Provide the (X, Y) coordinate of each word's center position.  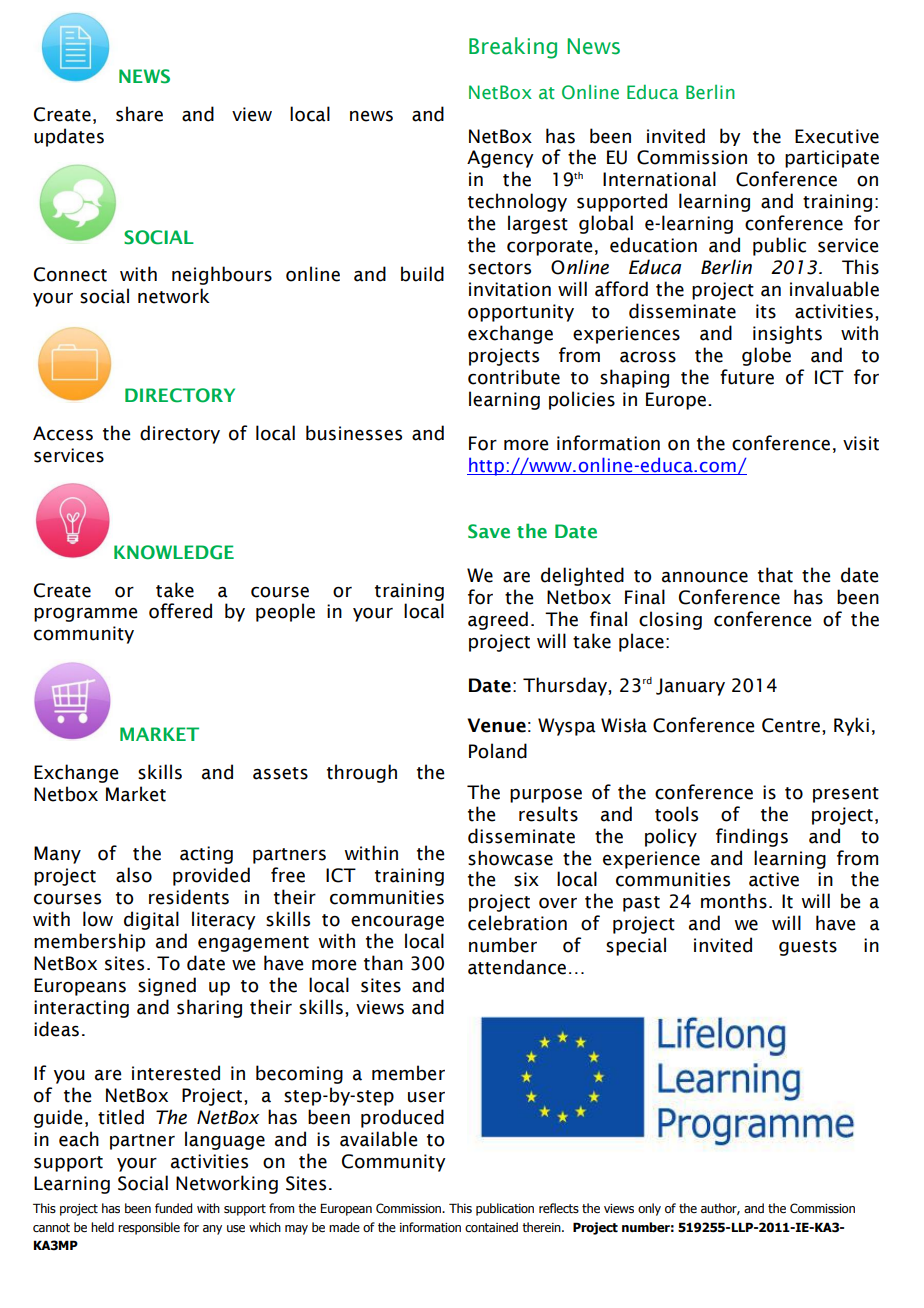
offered (180, 611)
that (775, 575)
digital (151, 920)
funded (173, 1208)
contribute (514, 377)
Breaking (513, 48)
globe (766, 356)
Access (63, 433)
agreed (498, 620)
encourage (397, 923)
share (139, 114)
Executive (837, 136)
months (734, 901)
